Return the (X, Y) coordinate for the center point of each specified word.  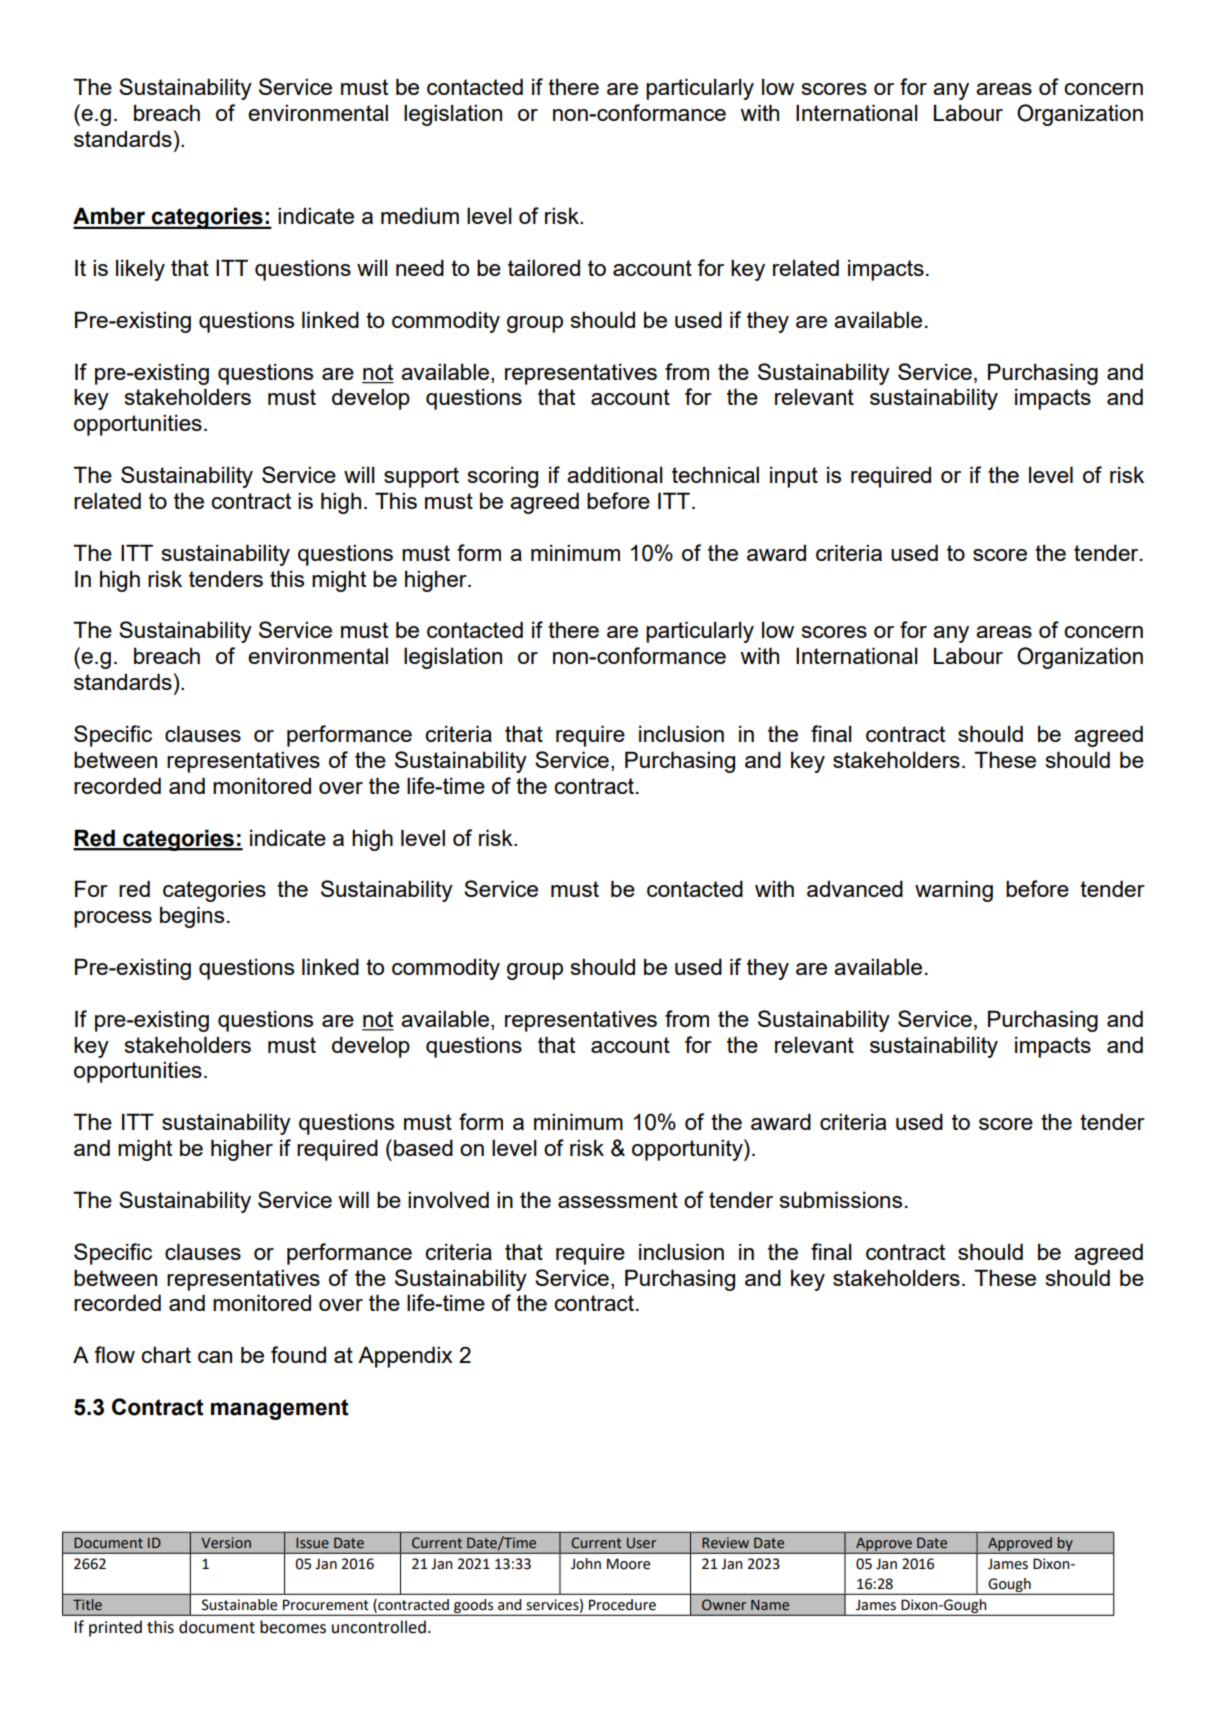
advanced (855, 888)
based (423, 1147)
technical (715, 474)
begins (192, 917)
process (113, 919)
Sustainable (239, 1605)
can (215, 1357)
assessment (618, 1200)
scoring (502, 477)
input (794, 477)
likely (140, 270)
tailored (544, 267)
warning (954, 891)
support (421, 477)
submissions (840, 1199)
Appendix (405, 1357)
